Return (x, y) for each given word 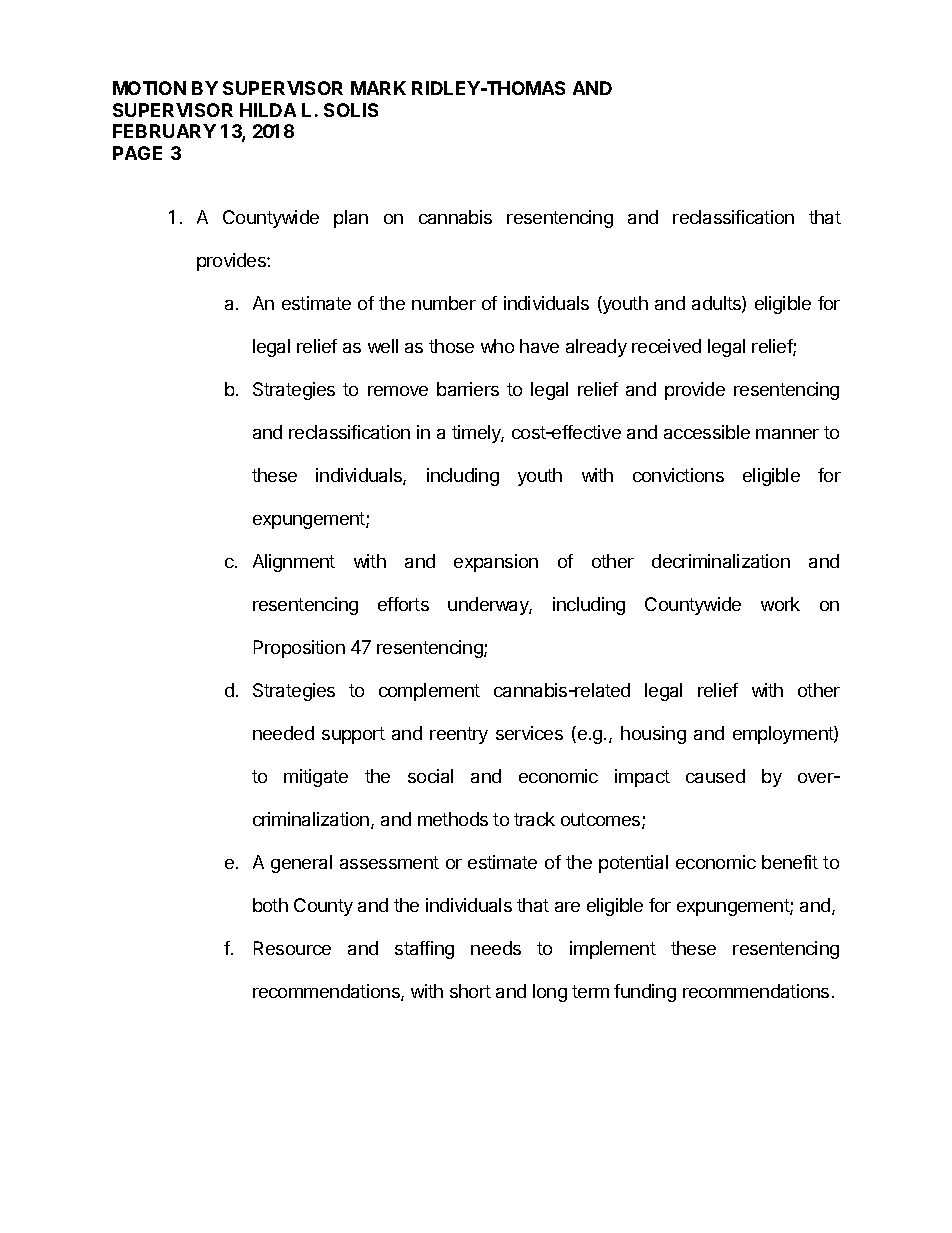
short (470, 991)
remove (398, 391)
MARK (378, 88)
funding (645, 993)
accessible (707, 432)
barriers (468, 389)
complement (429, 692)
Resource (292, 948)
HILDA (268, 110)
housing (653, 735)
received (666, 346)
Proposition (299, 649)
